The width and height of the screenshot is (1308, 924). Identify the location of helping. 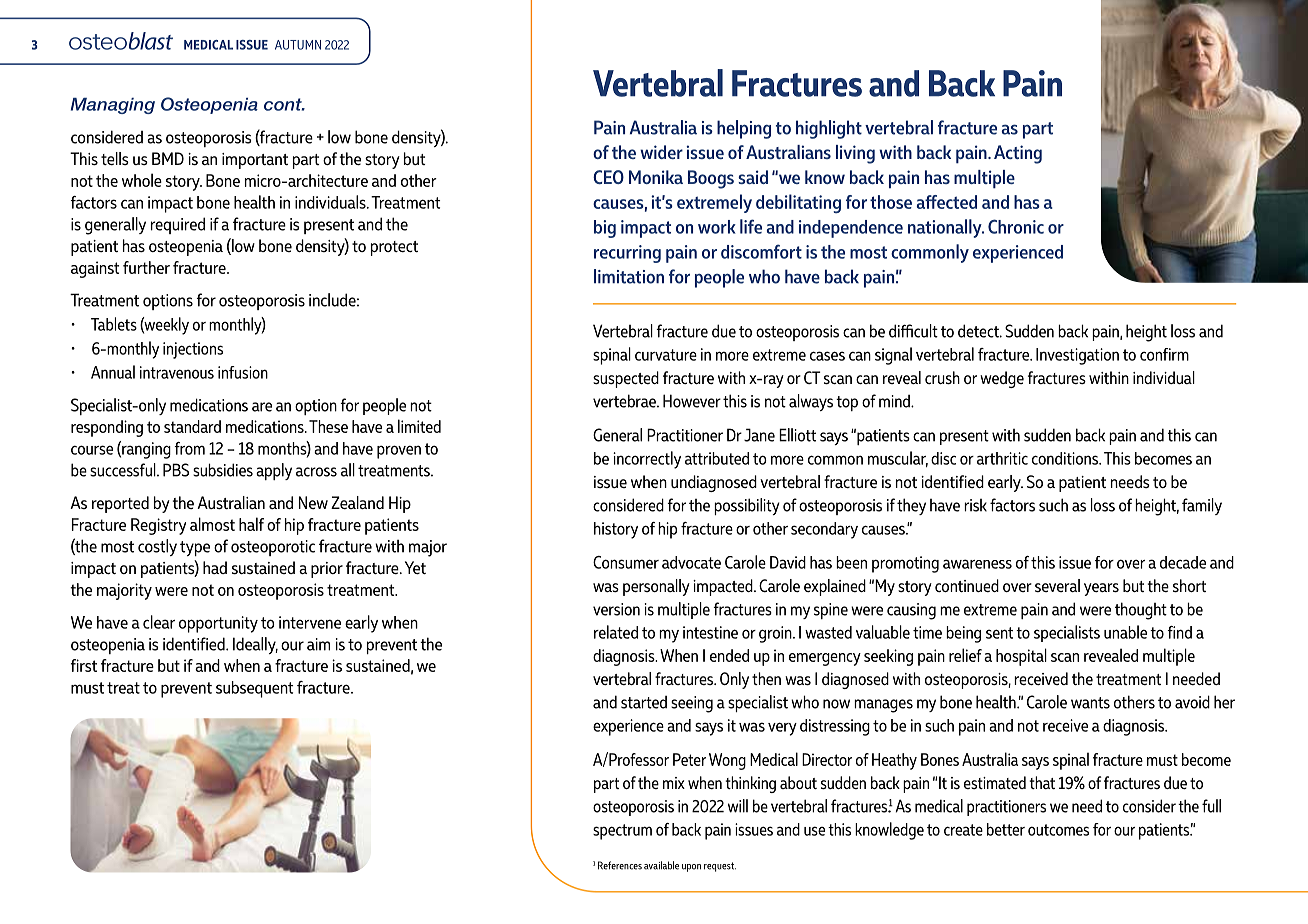
(744, 129).
